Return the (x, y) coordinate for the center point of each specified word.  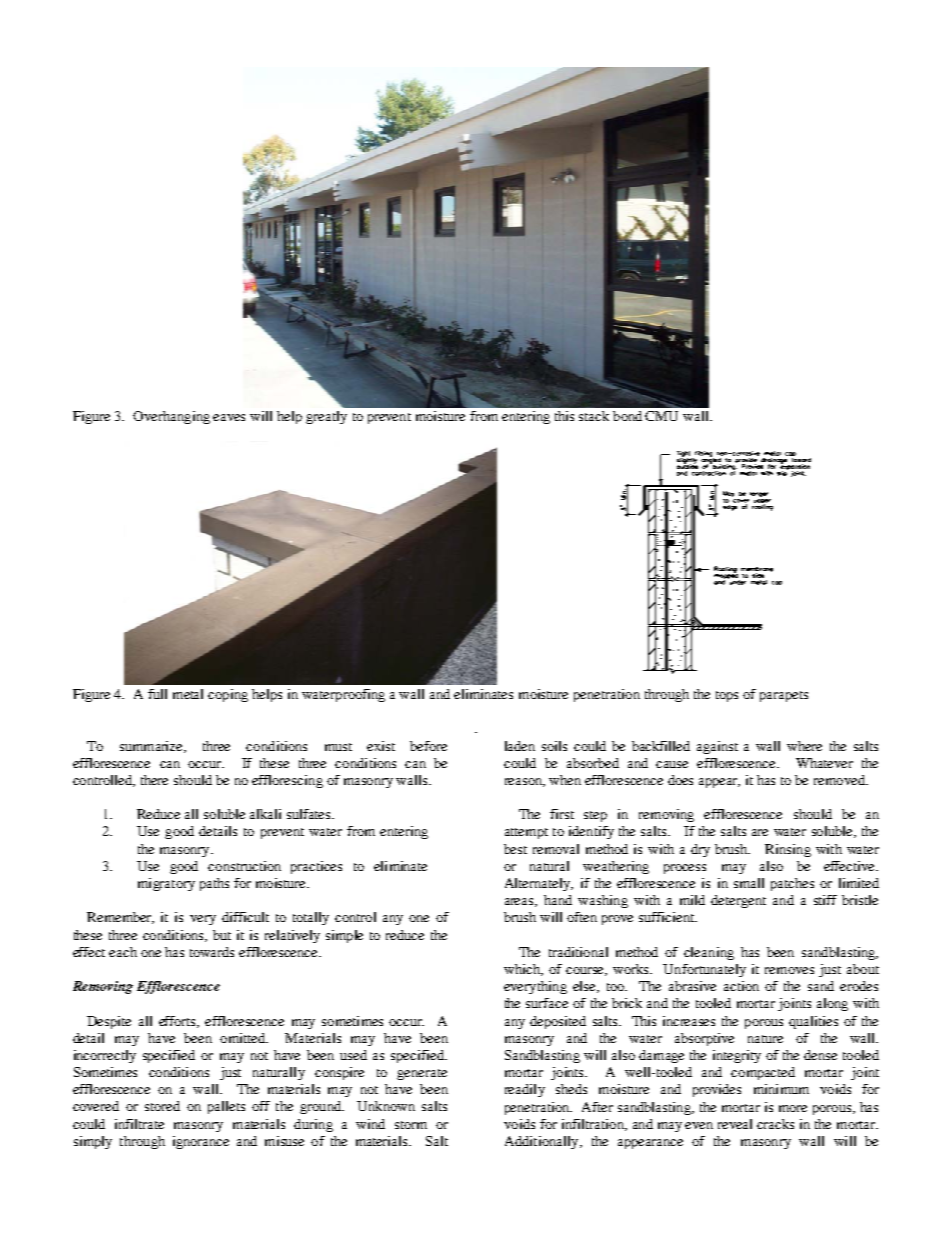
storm (411, 1125)
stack (594, 416)
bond (627, 416)
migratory (166, 884)
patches (792, 884)
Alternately (538, 884)
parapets (784, 696)
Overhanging (171, 417)
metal (188, 694)
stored (162, 1106)
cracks (775, 1124)
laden (520, 746)
